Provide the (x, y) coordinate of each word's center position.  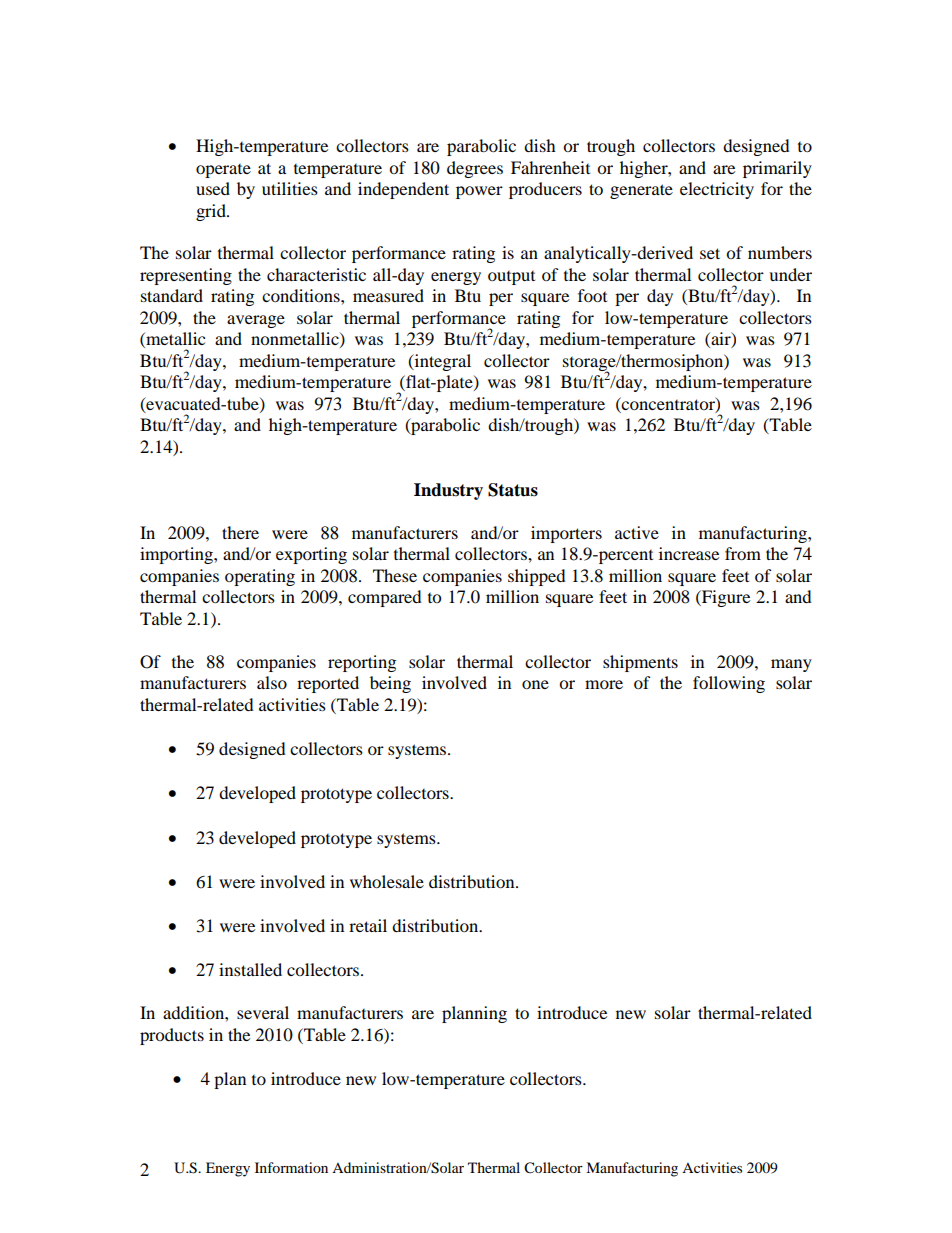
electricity (717, 190)
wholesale (387, 881)
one (535, 684)
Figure (725, 598)
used (213, 188)
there (240, 532)
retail (368, 925)
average (256, 321)
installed (250, 969)
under (790, 274)
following (729, 684)
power (479, 192)
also (272, 682)
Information (291, 1167)
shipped (537, 577)
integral (441, 362)
